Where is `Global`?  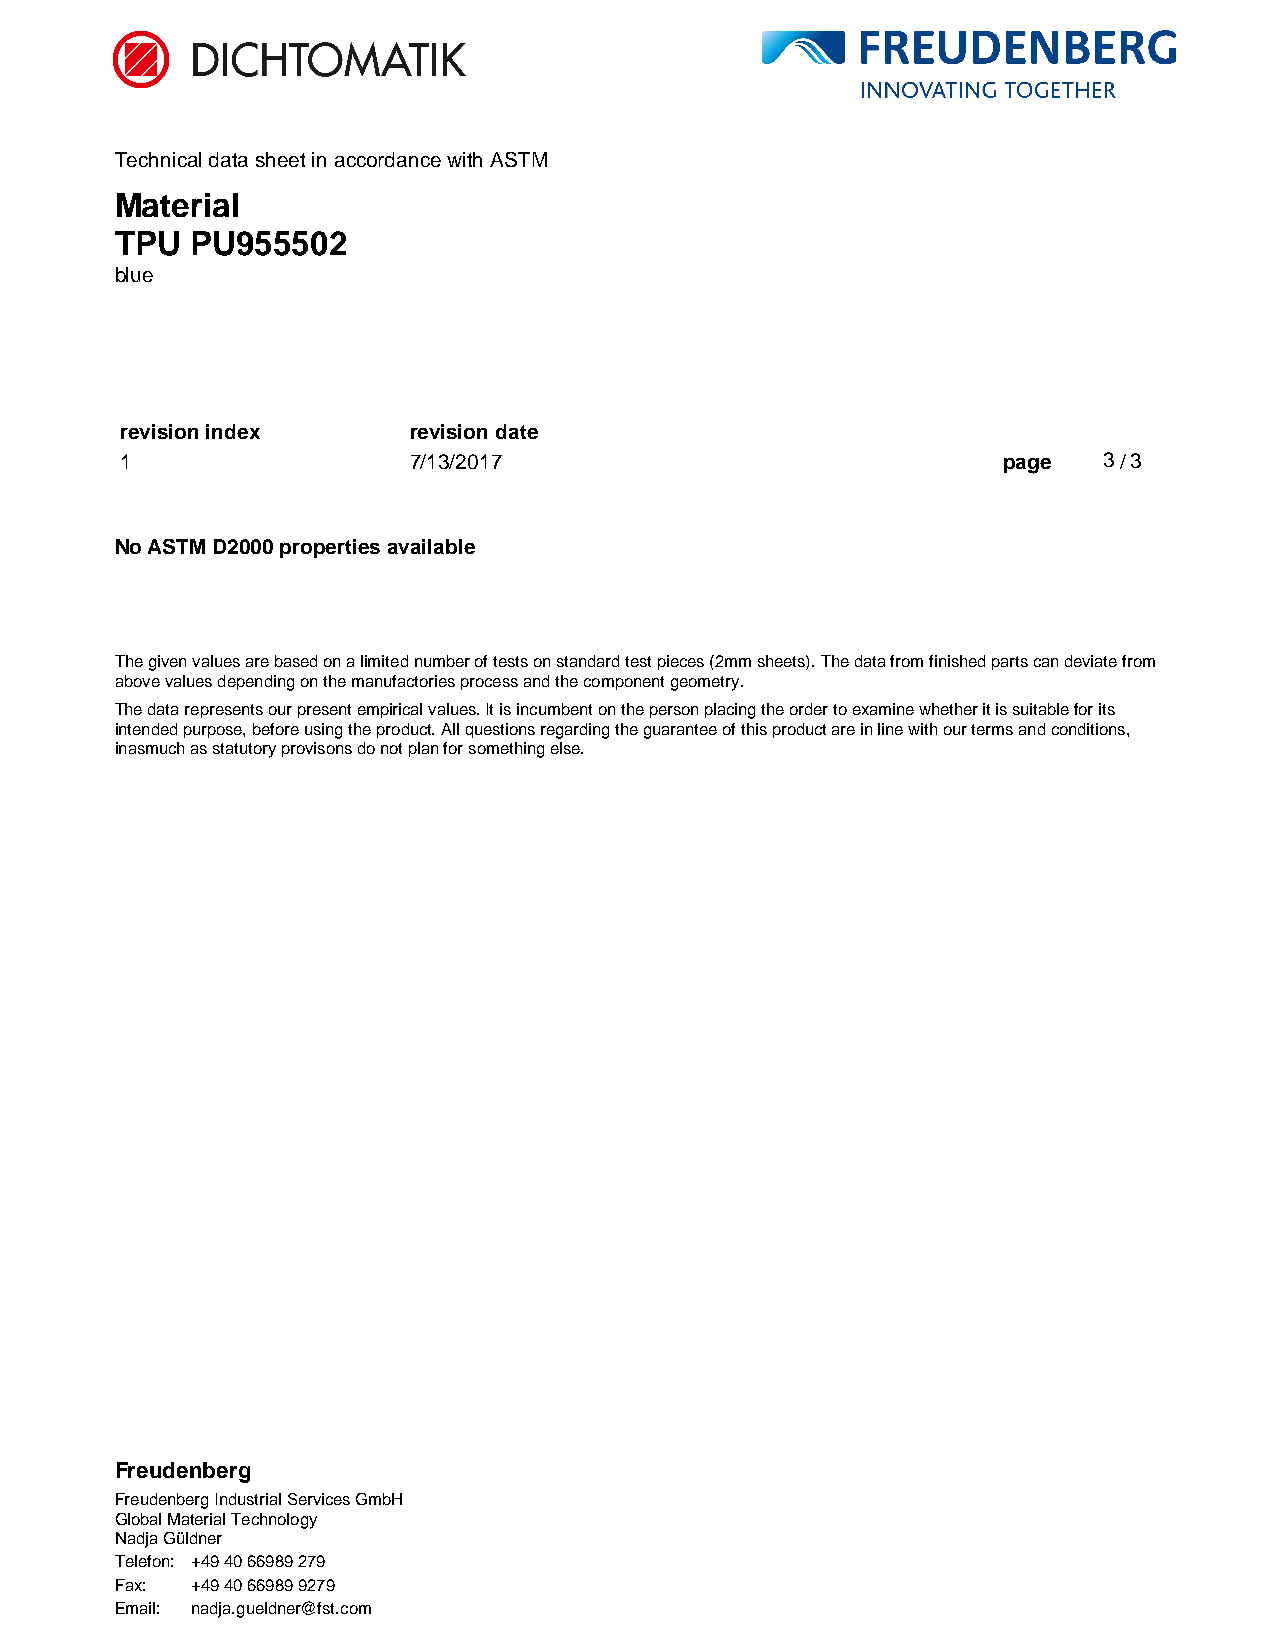 Global is located at coordinates (138, 1519).
